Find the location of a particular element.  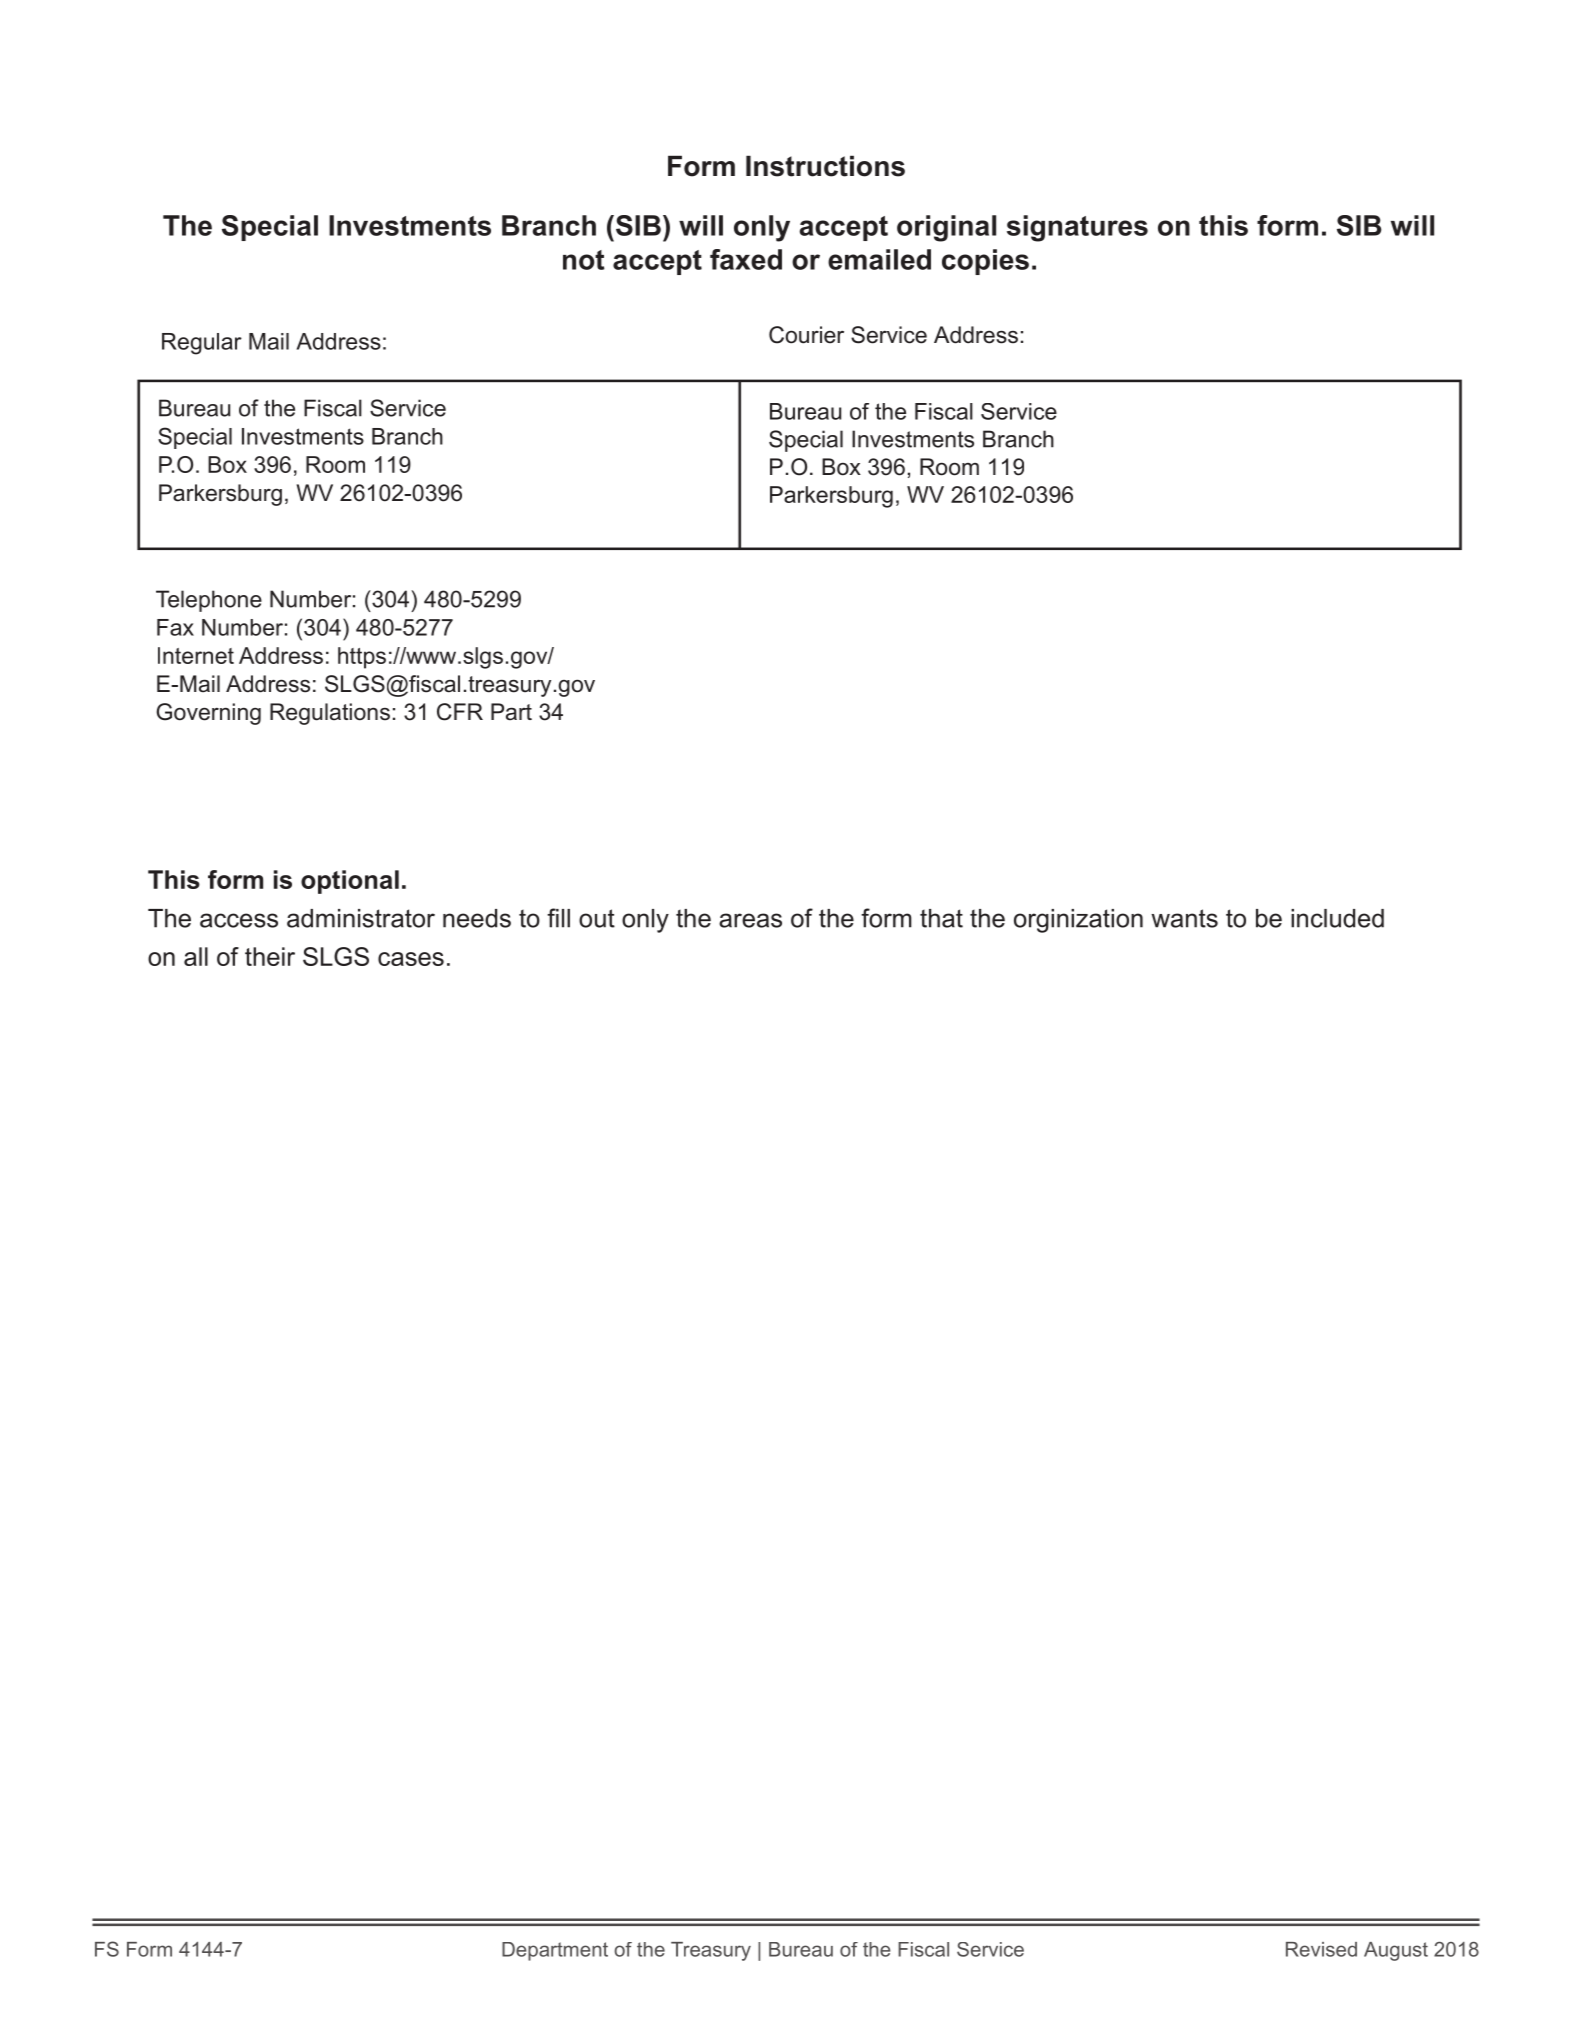

cases is located at coordinates (411, 959).
